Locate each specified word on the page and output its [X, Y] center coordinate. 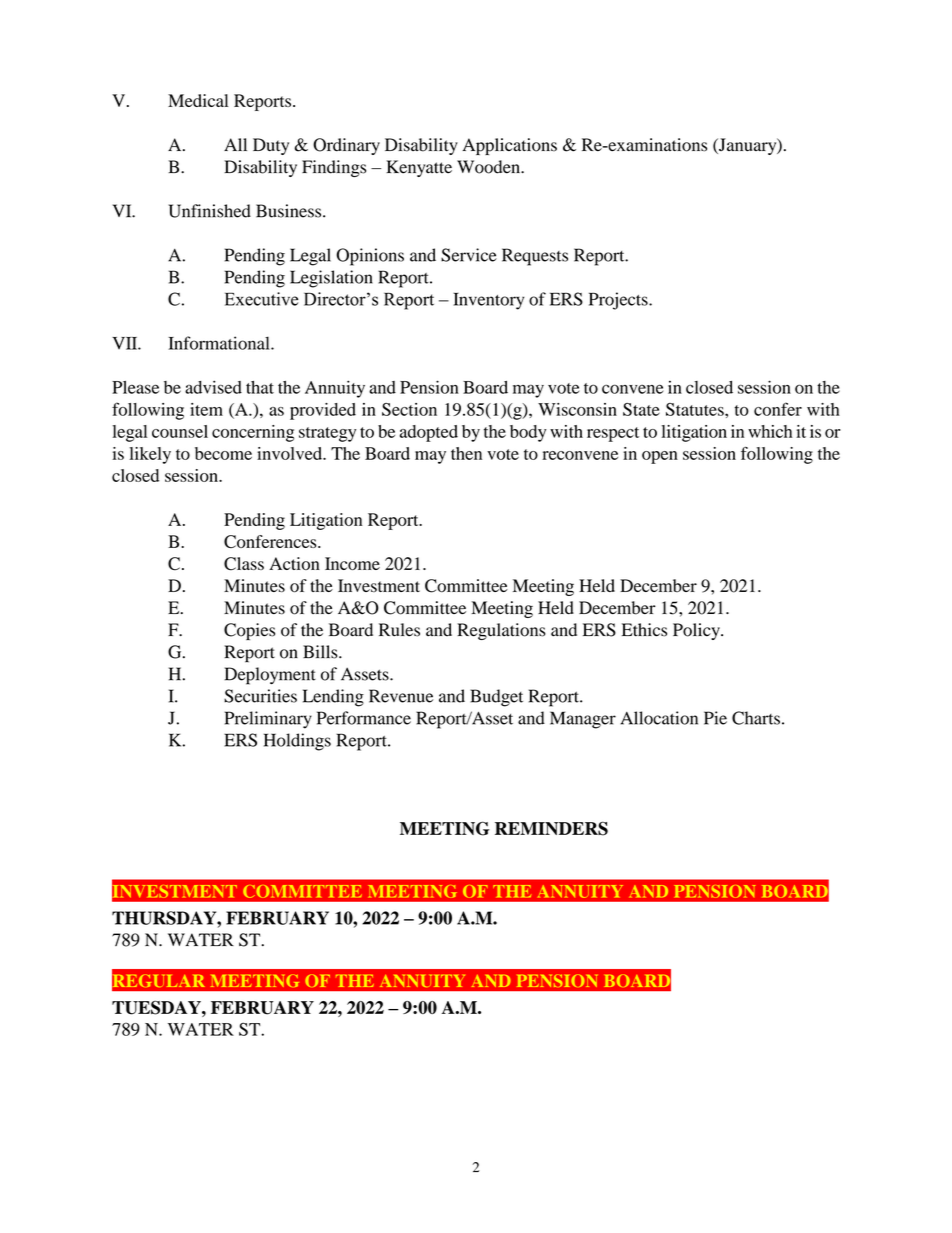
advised [213, 387]
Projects [619, 301]
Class [244, 564]
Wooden [489, 167]
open [660, 457]
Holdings [297, 742]
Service [469, 255]
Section [409, 409]
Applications [509, 146]
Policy [697, 631]
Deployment [270, 676]
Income [352, 563]
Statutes [696, 409]
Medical [198, 100]
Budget [496, 698]
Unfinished [210, 211]
